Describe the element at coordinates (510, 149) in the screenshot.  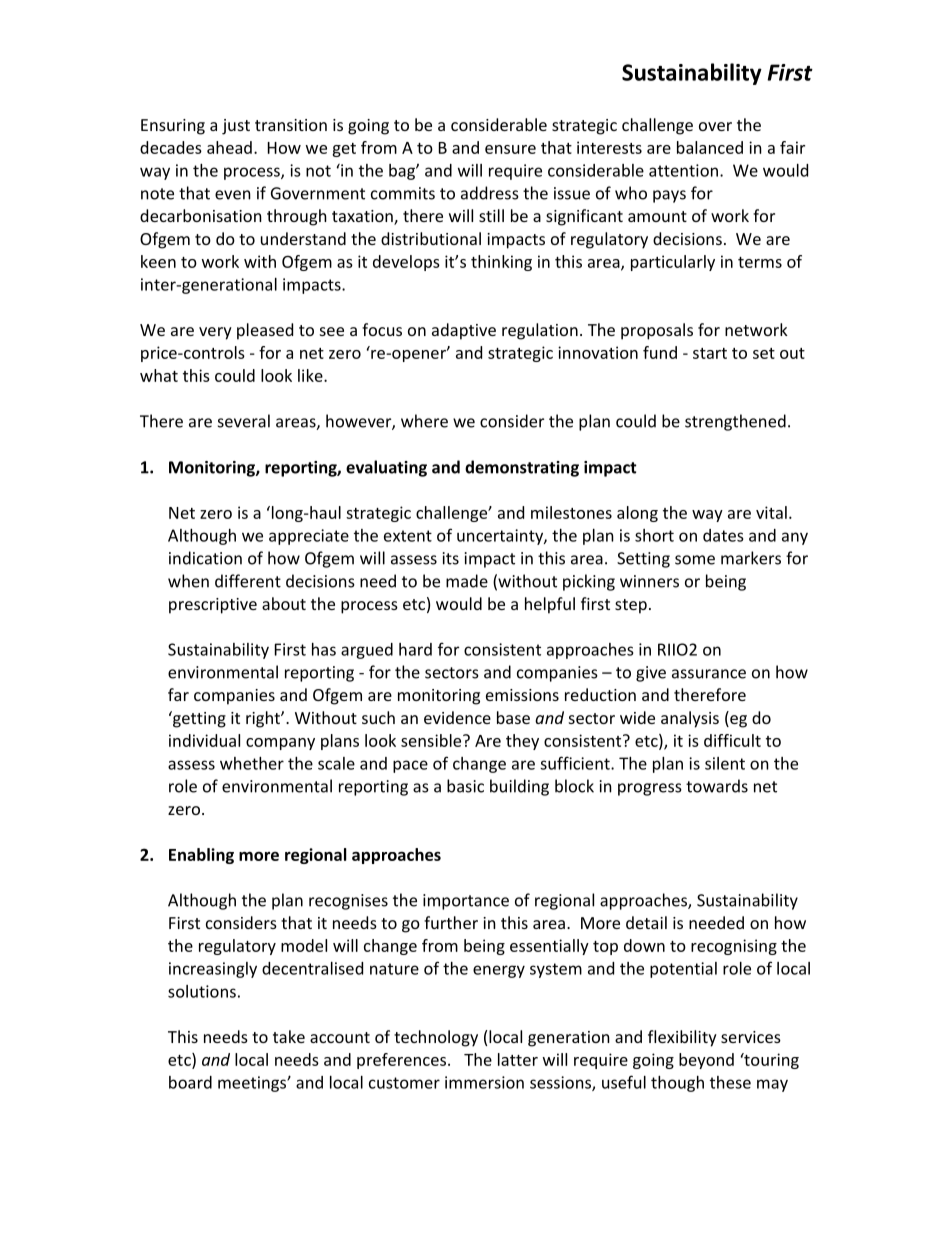
I see `ensure` at that location.
